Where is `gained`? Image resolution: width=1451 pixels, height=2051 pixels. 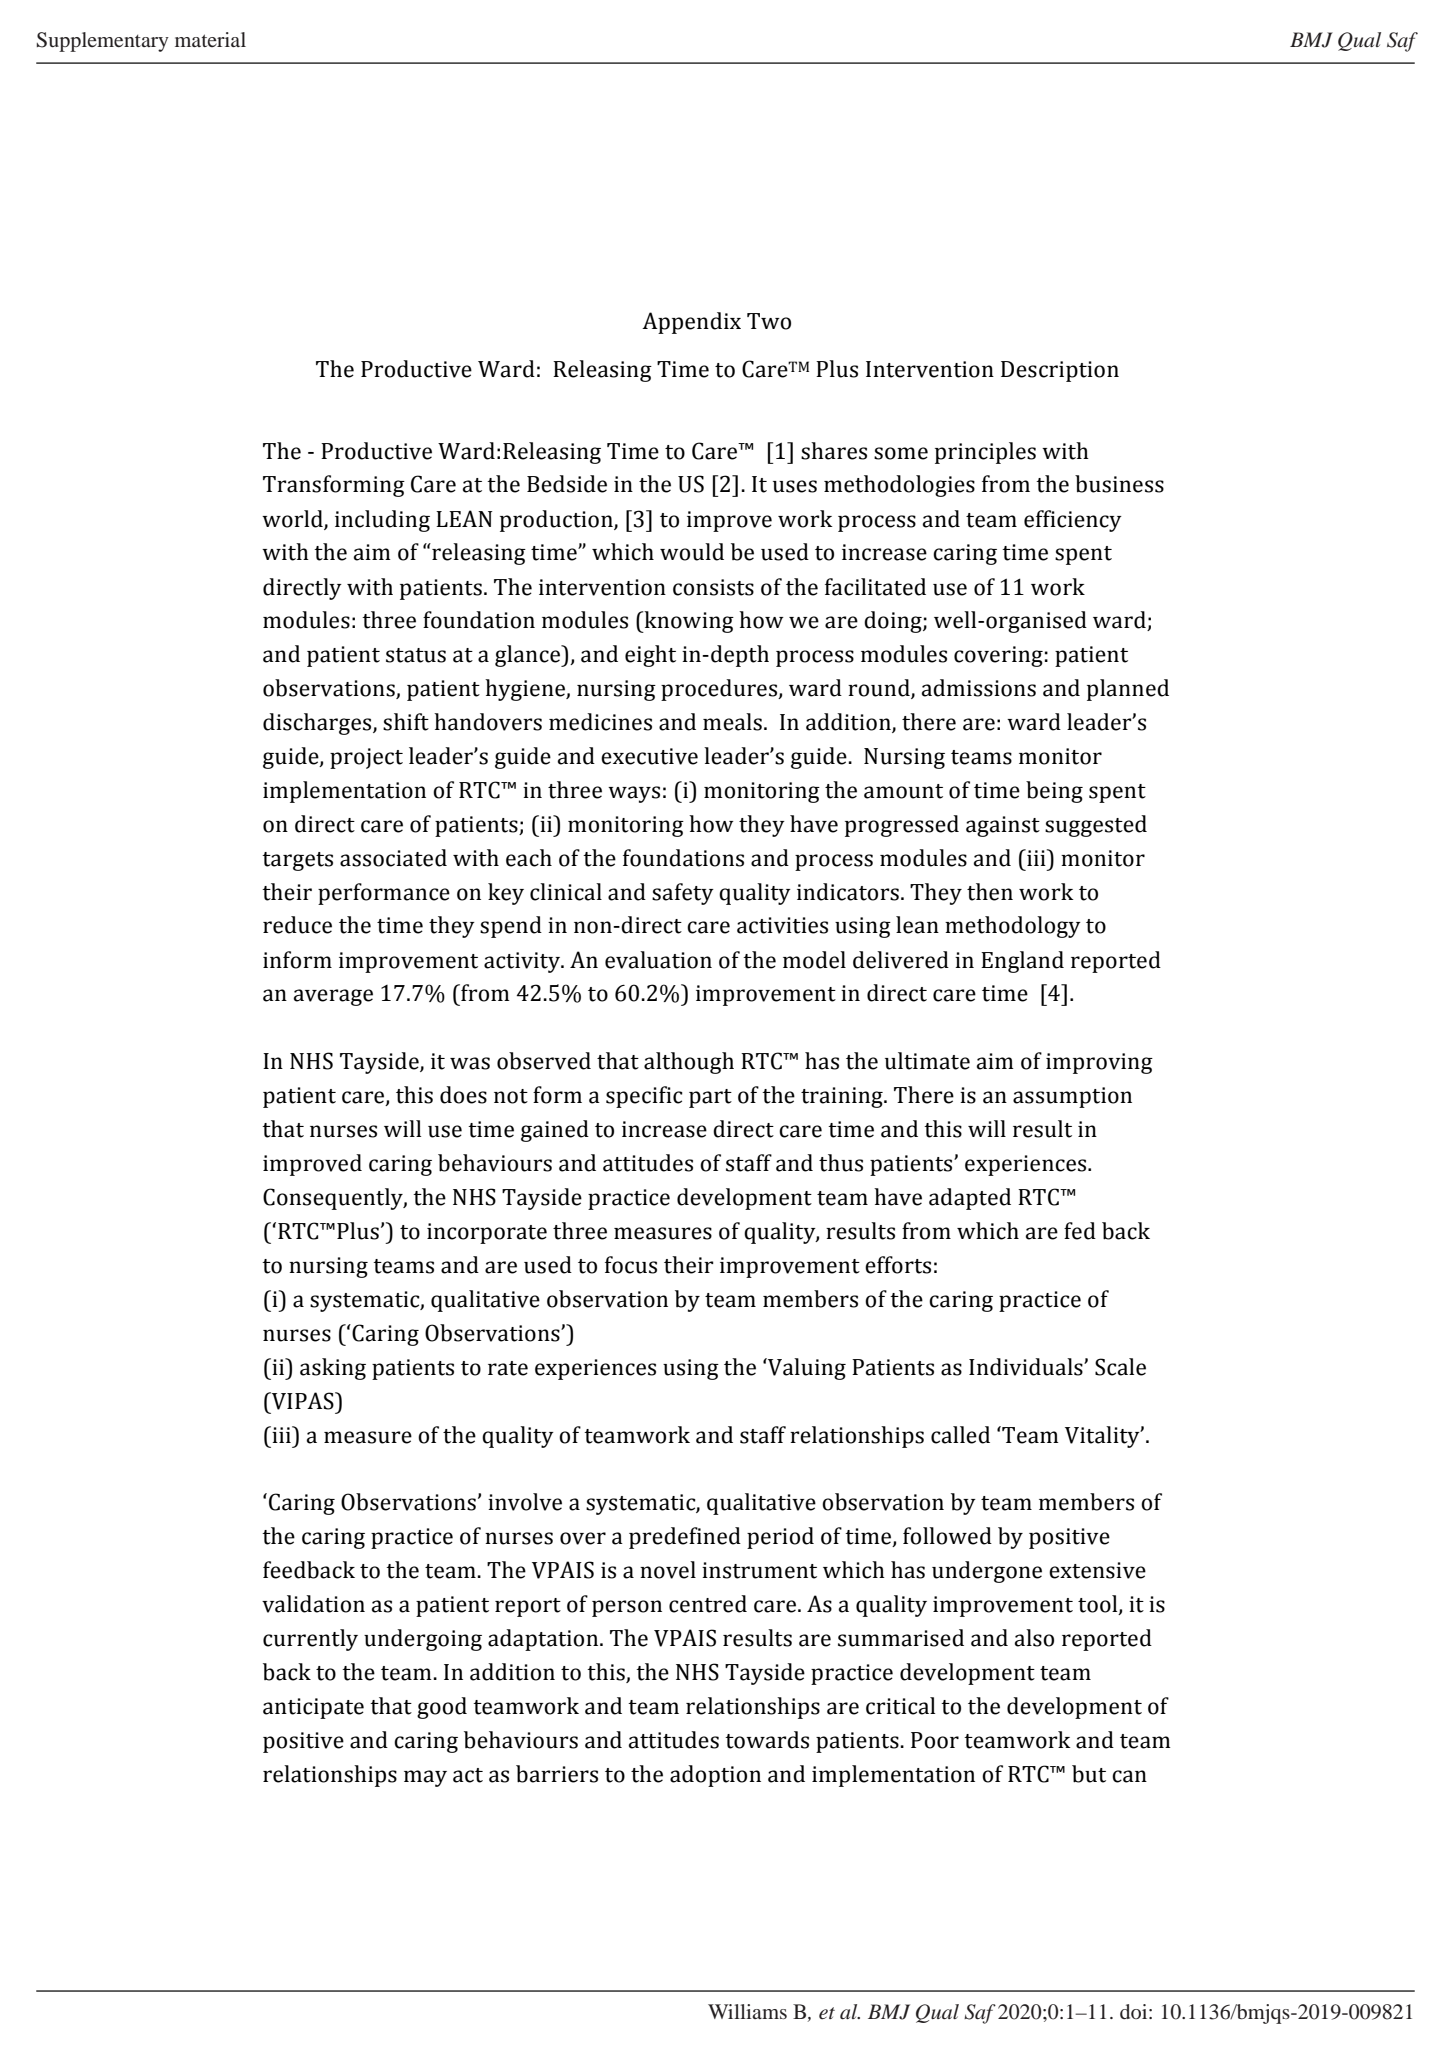
gained is located at coordinates (555, 1131).
